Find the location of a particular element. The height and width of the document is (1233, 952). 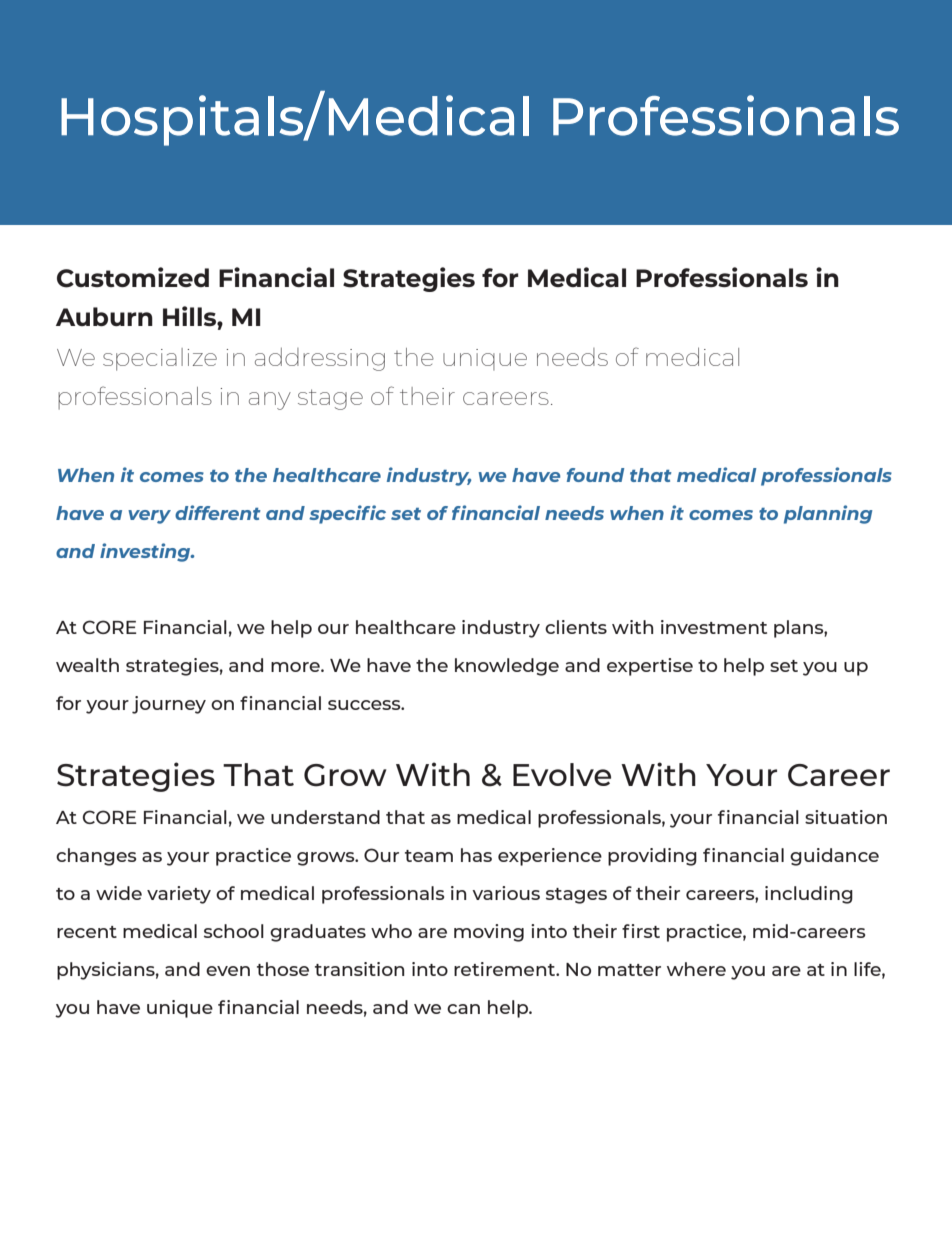

found is located at coordinates (595, 475).
